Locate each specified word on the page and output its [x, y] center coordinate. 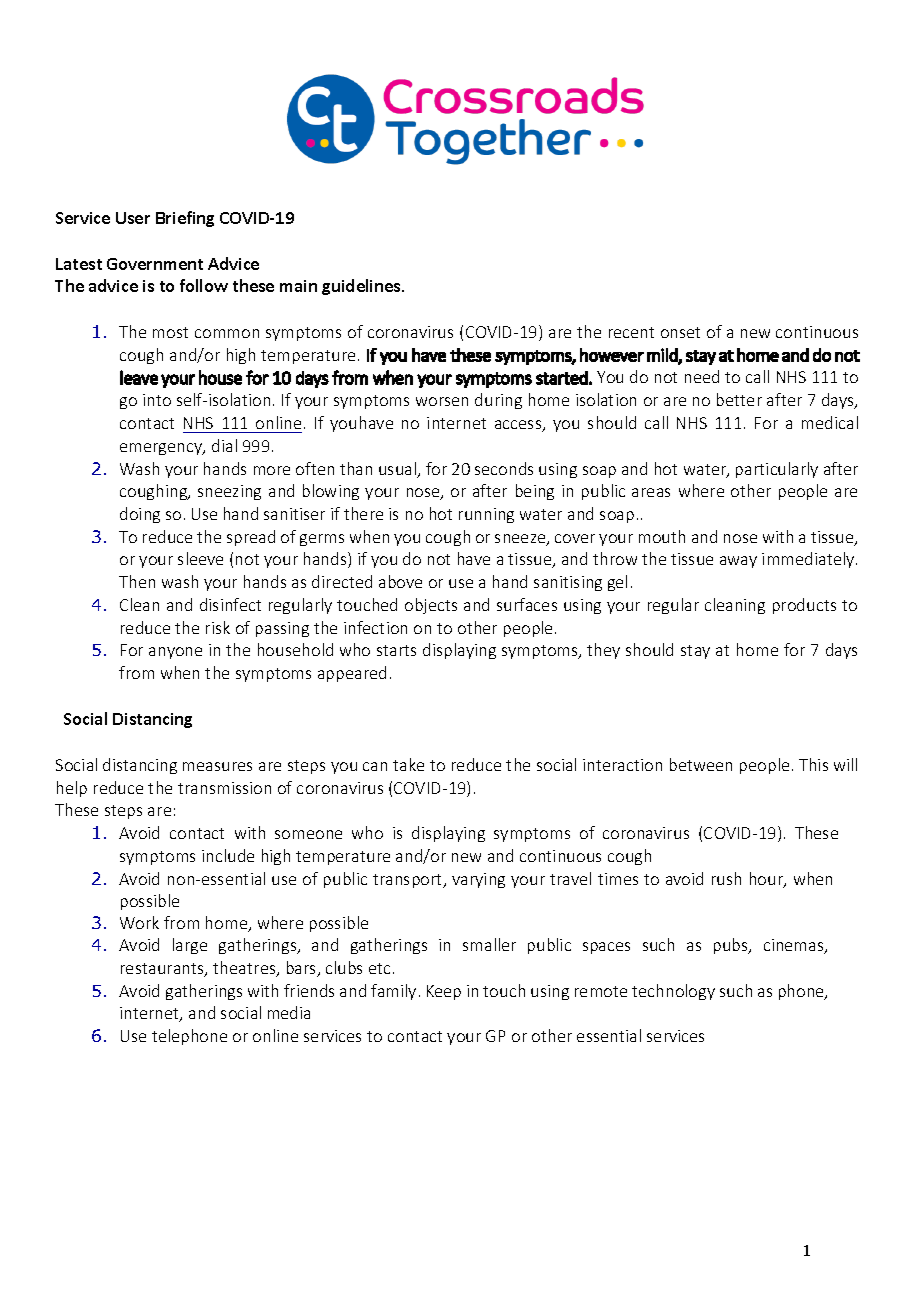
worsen [442, 401]
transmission [224, 788]
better [739, 399]
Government [155, 264]
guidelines [362, 287]
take [408, 764]
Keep [444, 992]
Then [137, 581]
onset [680, 332]
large [190, 946]
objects [431, 606]
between [701, 764]
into [157, 400]
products [804, 606]
